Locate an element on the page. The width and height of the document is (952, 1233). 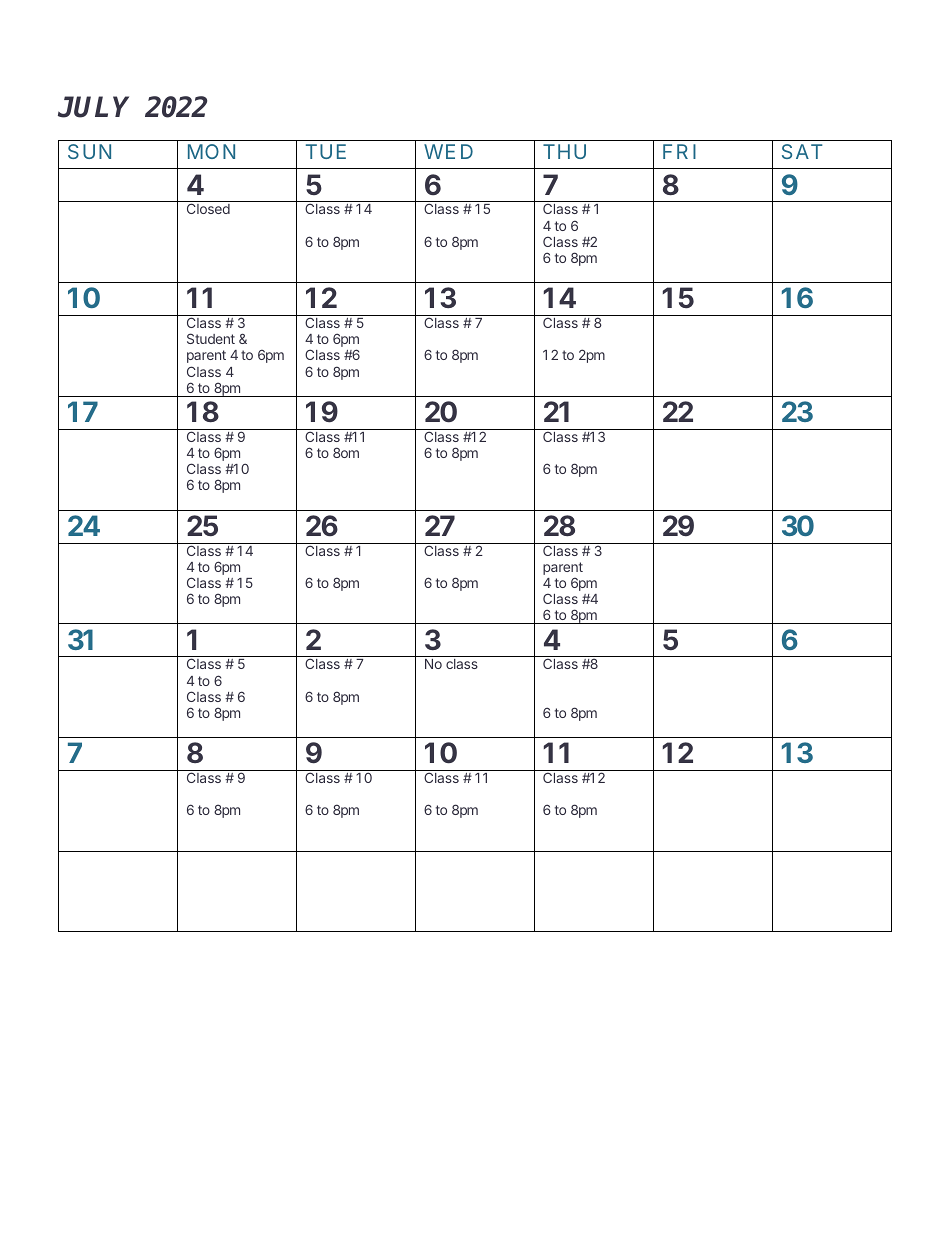
THU is located at coordinates (564, 151).
